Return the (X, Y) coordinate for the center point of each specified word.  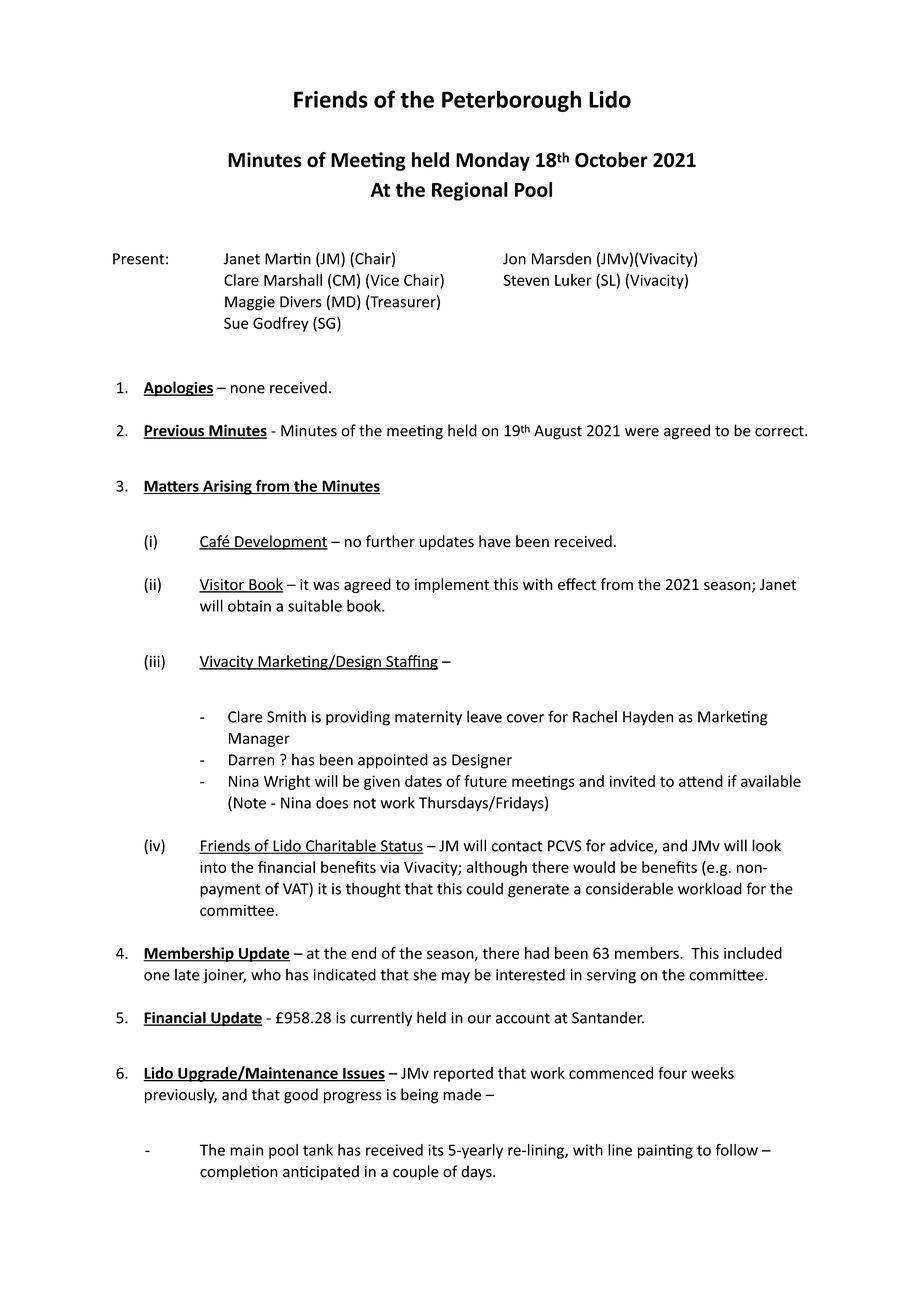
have (495, 541)
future (485, 781)
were (642, 432)
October (611, 160)
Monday (493, 161)
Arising (227, 487)
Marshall (293, 280)
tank (318, 1150)
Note (250, 803)
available (771, 781)
